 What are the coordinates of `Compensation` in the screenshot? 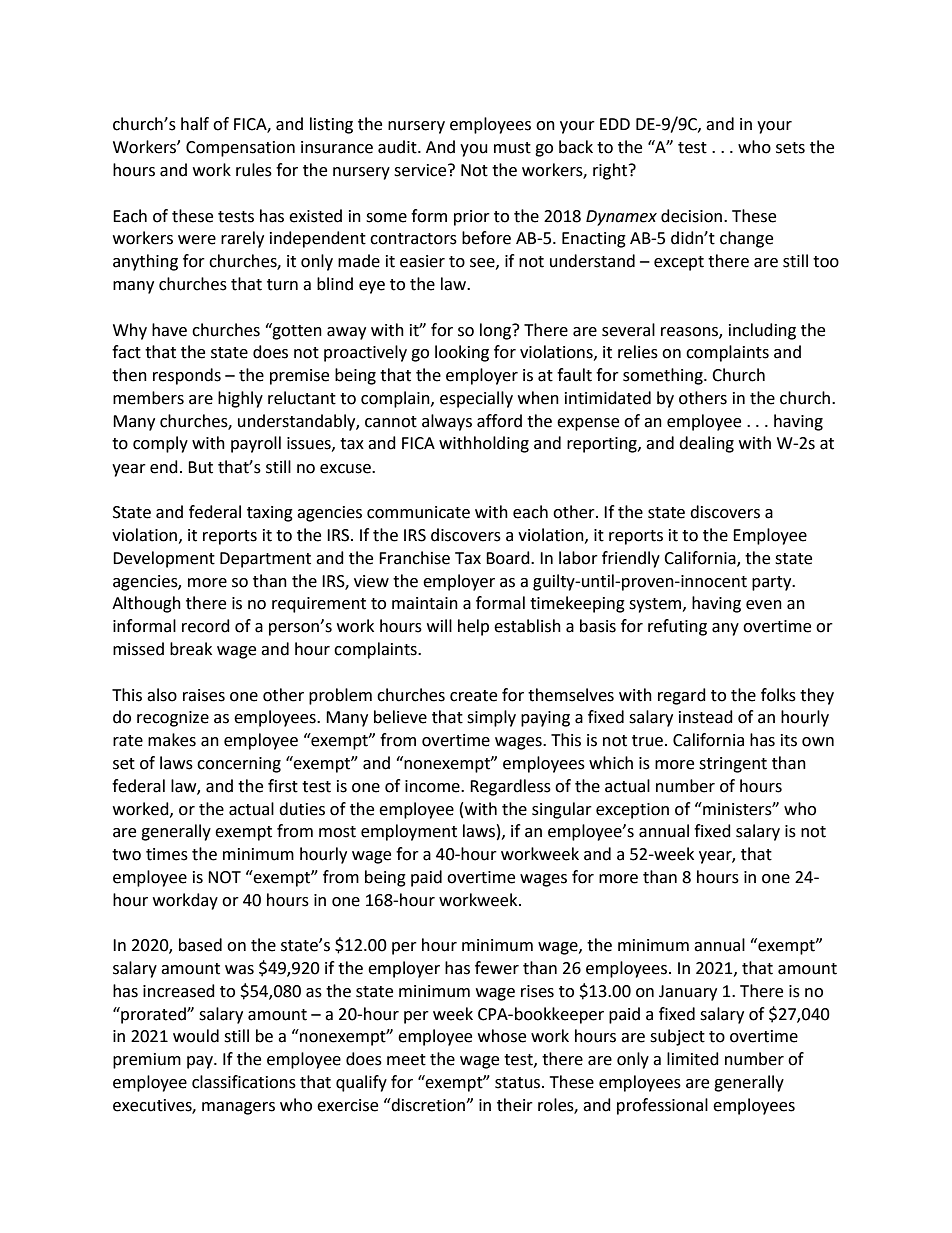 It's located at (240, 149).
